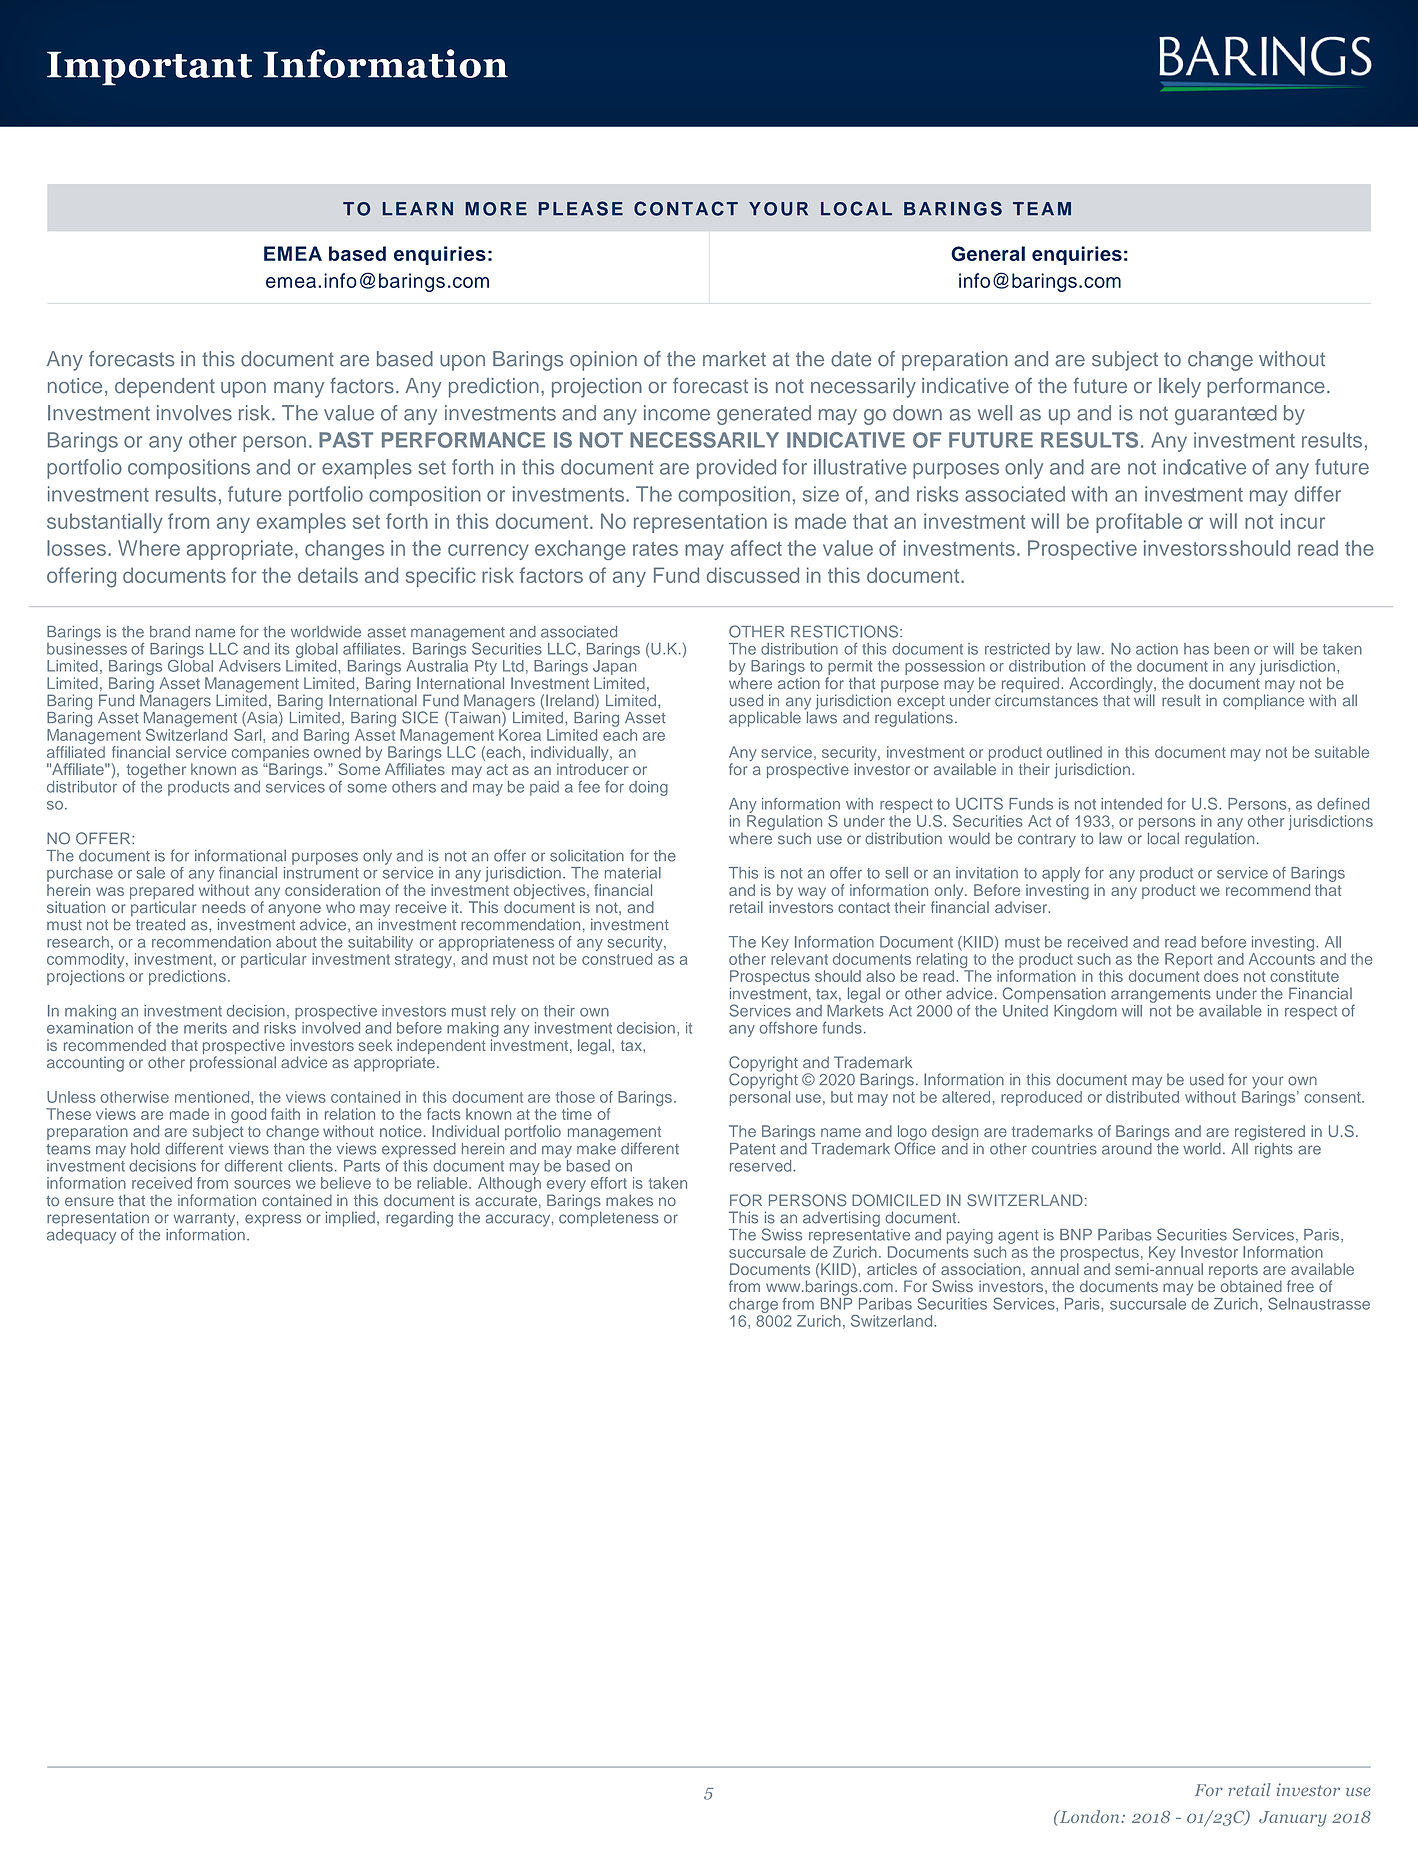 This page has width=1418, height=1861. Describe the element at coordinates (1089, 1816) in the page. I see `London` at that location.
